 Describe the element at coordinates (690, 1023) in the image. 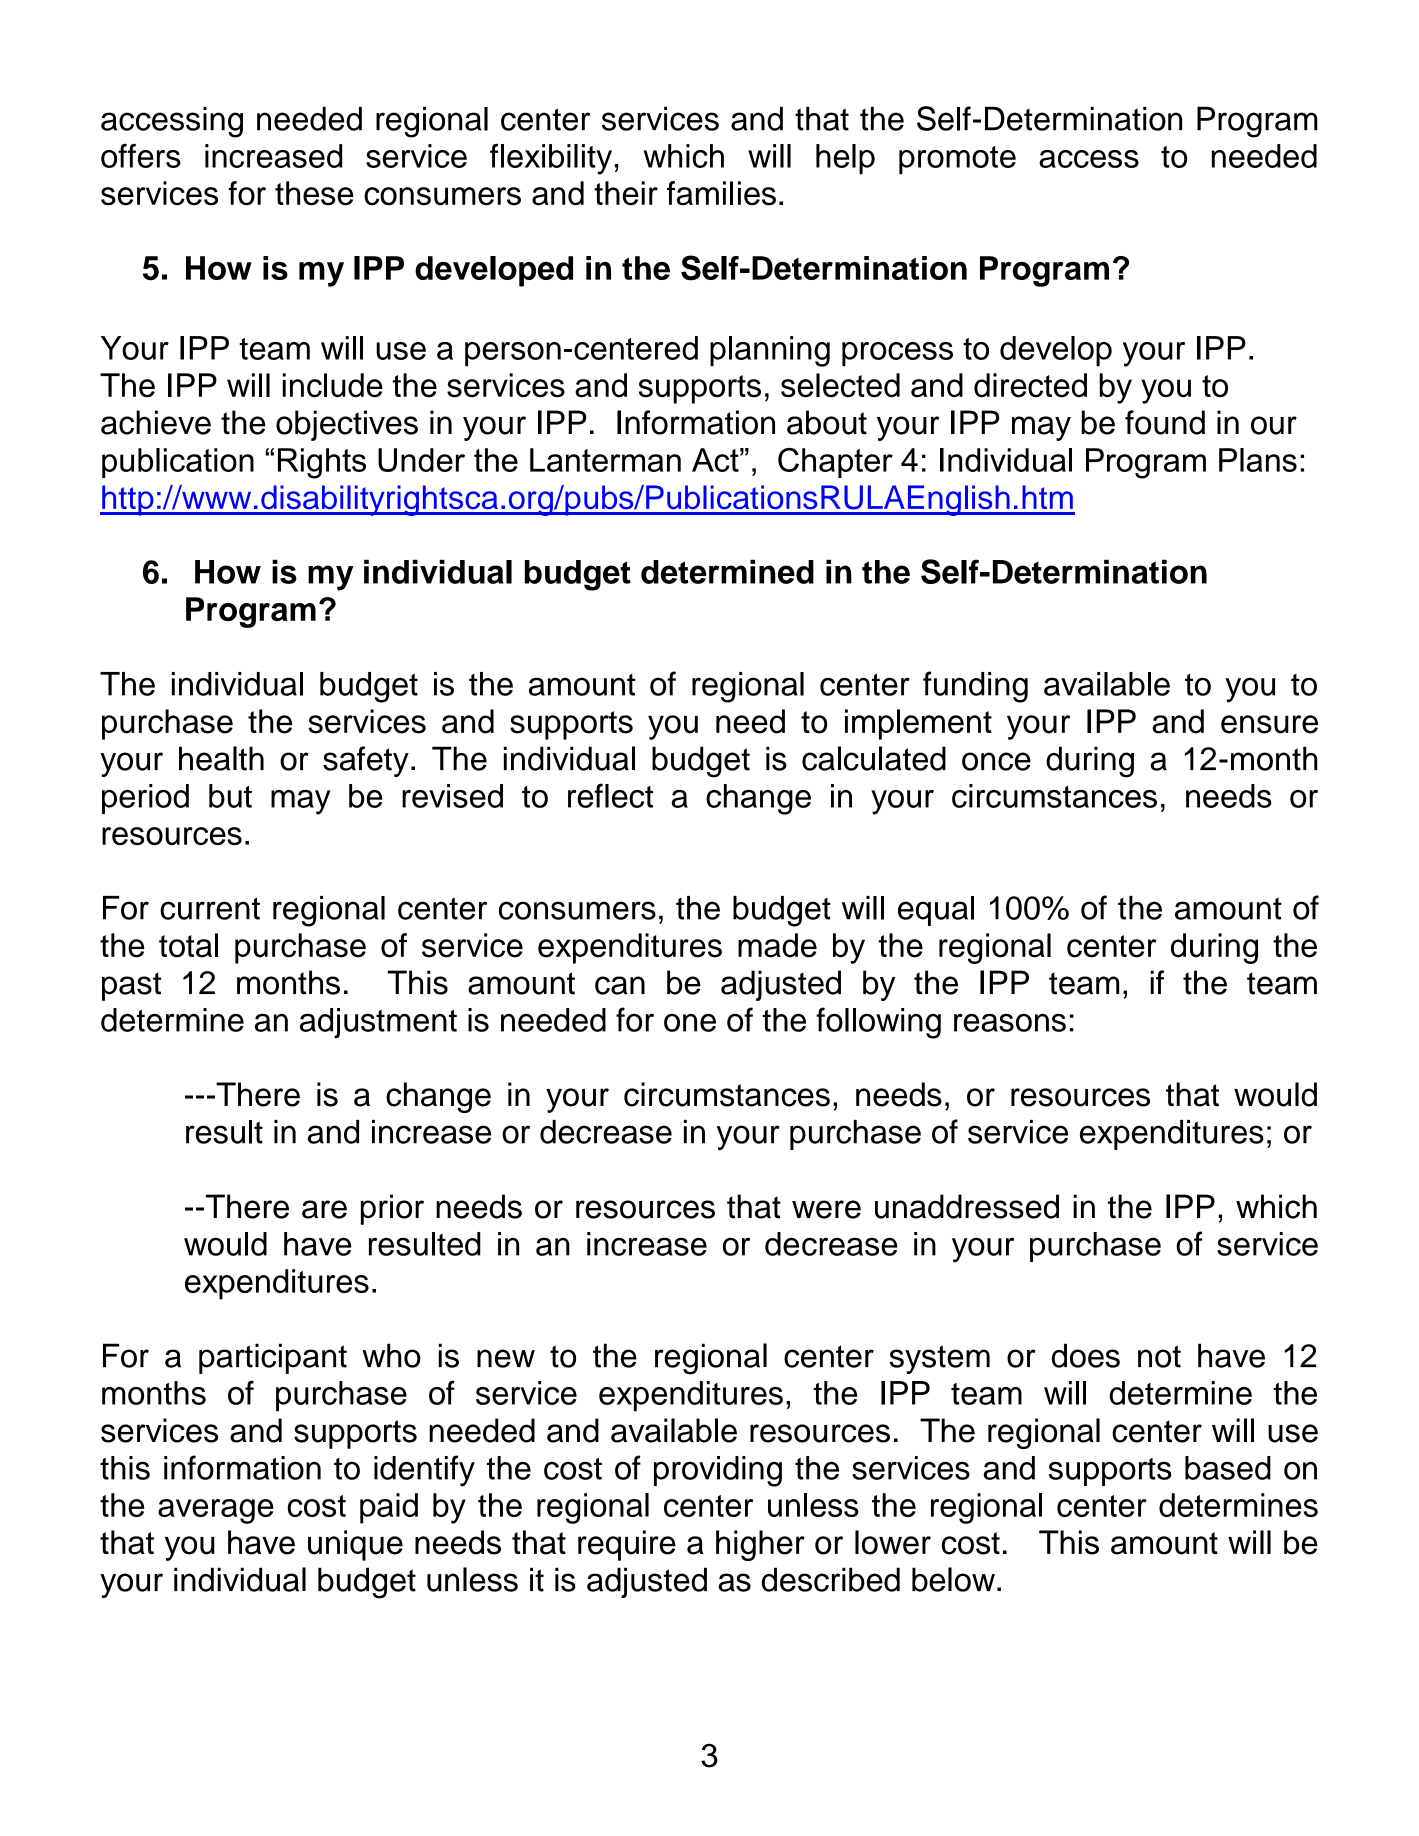

I see `one` at that location.
